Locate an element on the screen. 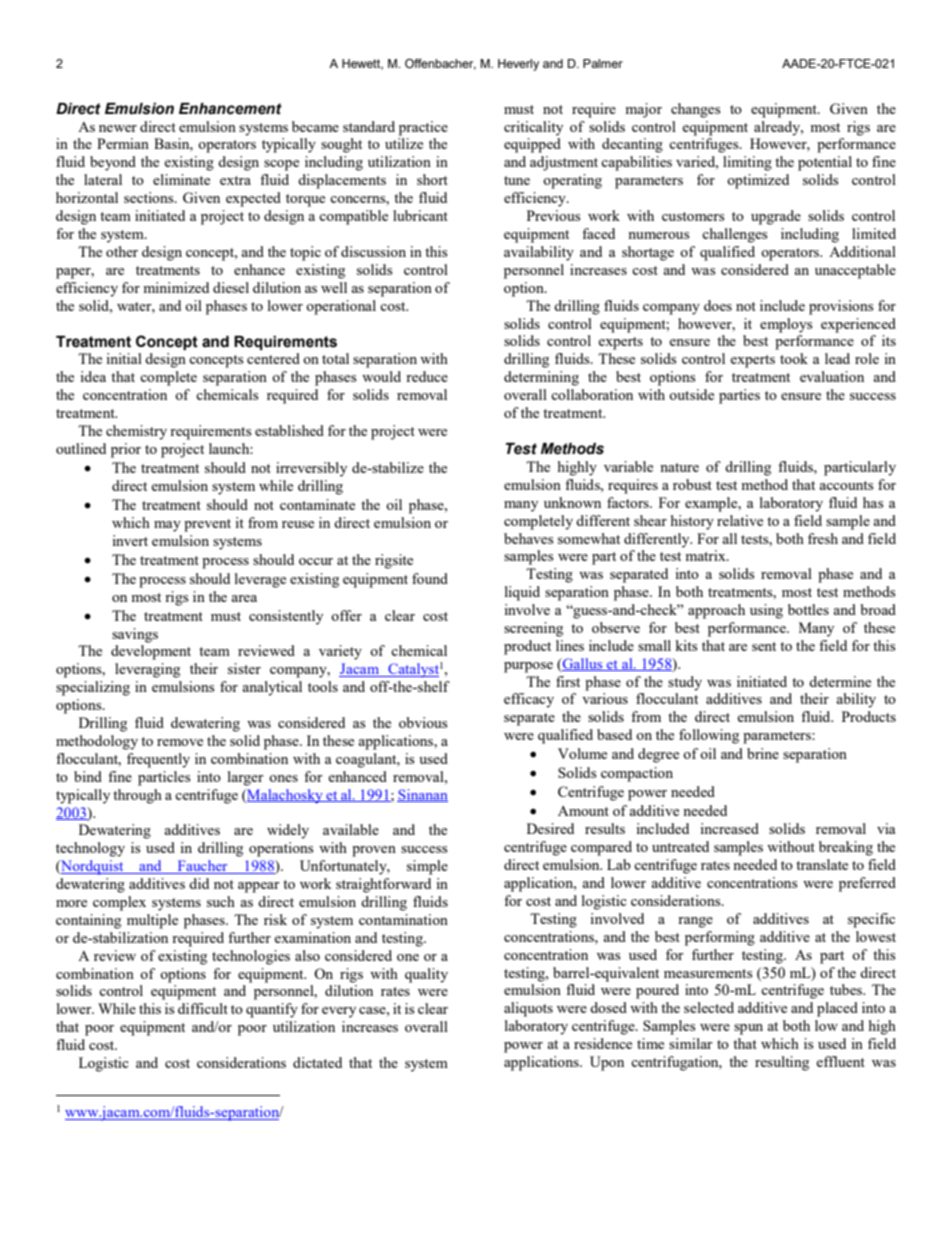 This screenshot has height=1233, width=952. fresh is located at coordinates (823, 538).
